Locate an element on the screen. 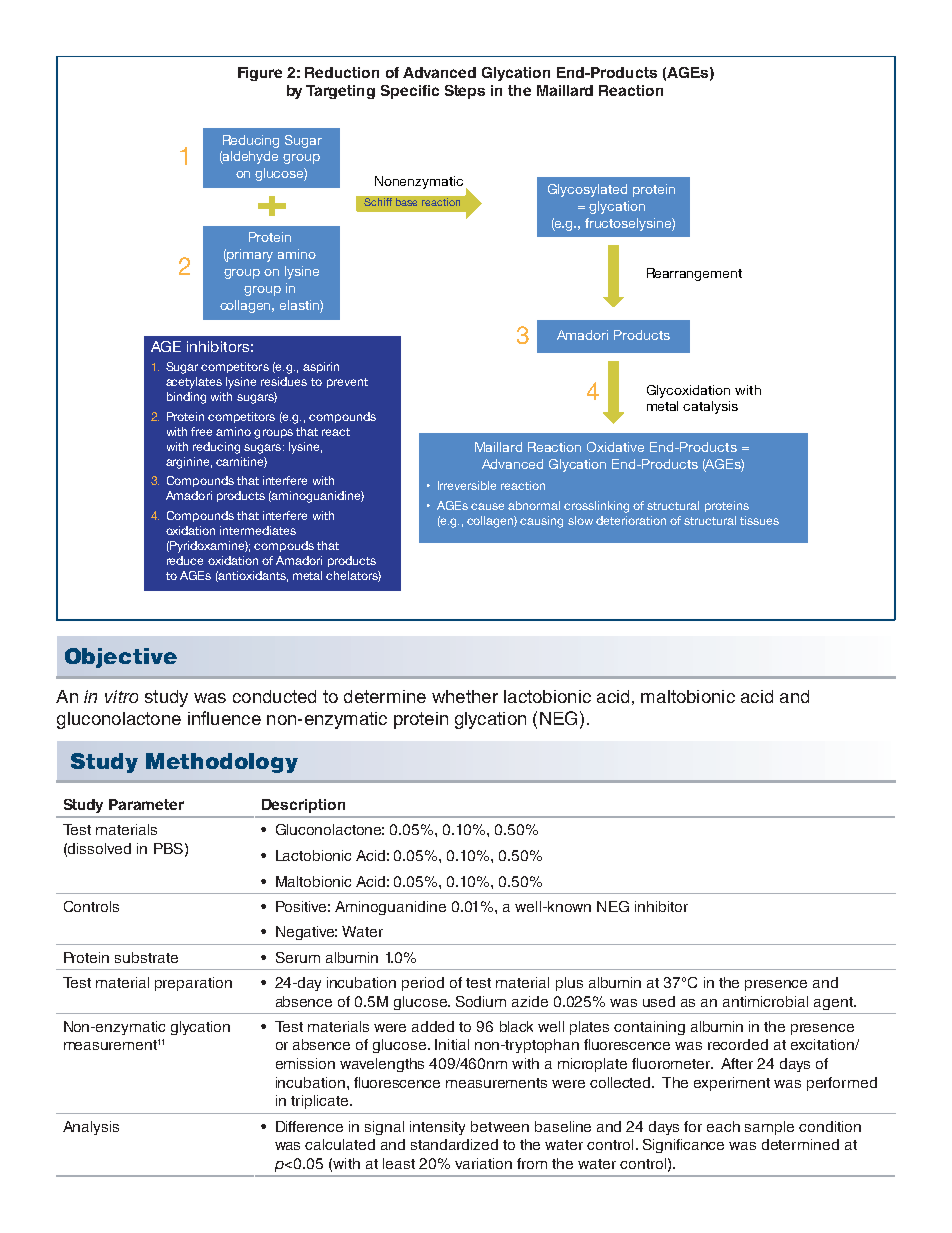 The width and height of the screenshot is (952, 1233). free is located at coordinates (201, 431).
